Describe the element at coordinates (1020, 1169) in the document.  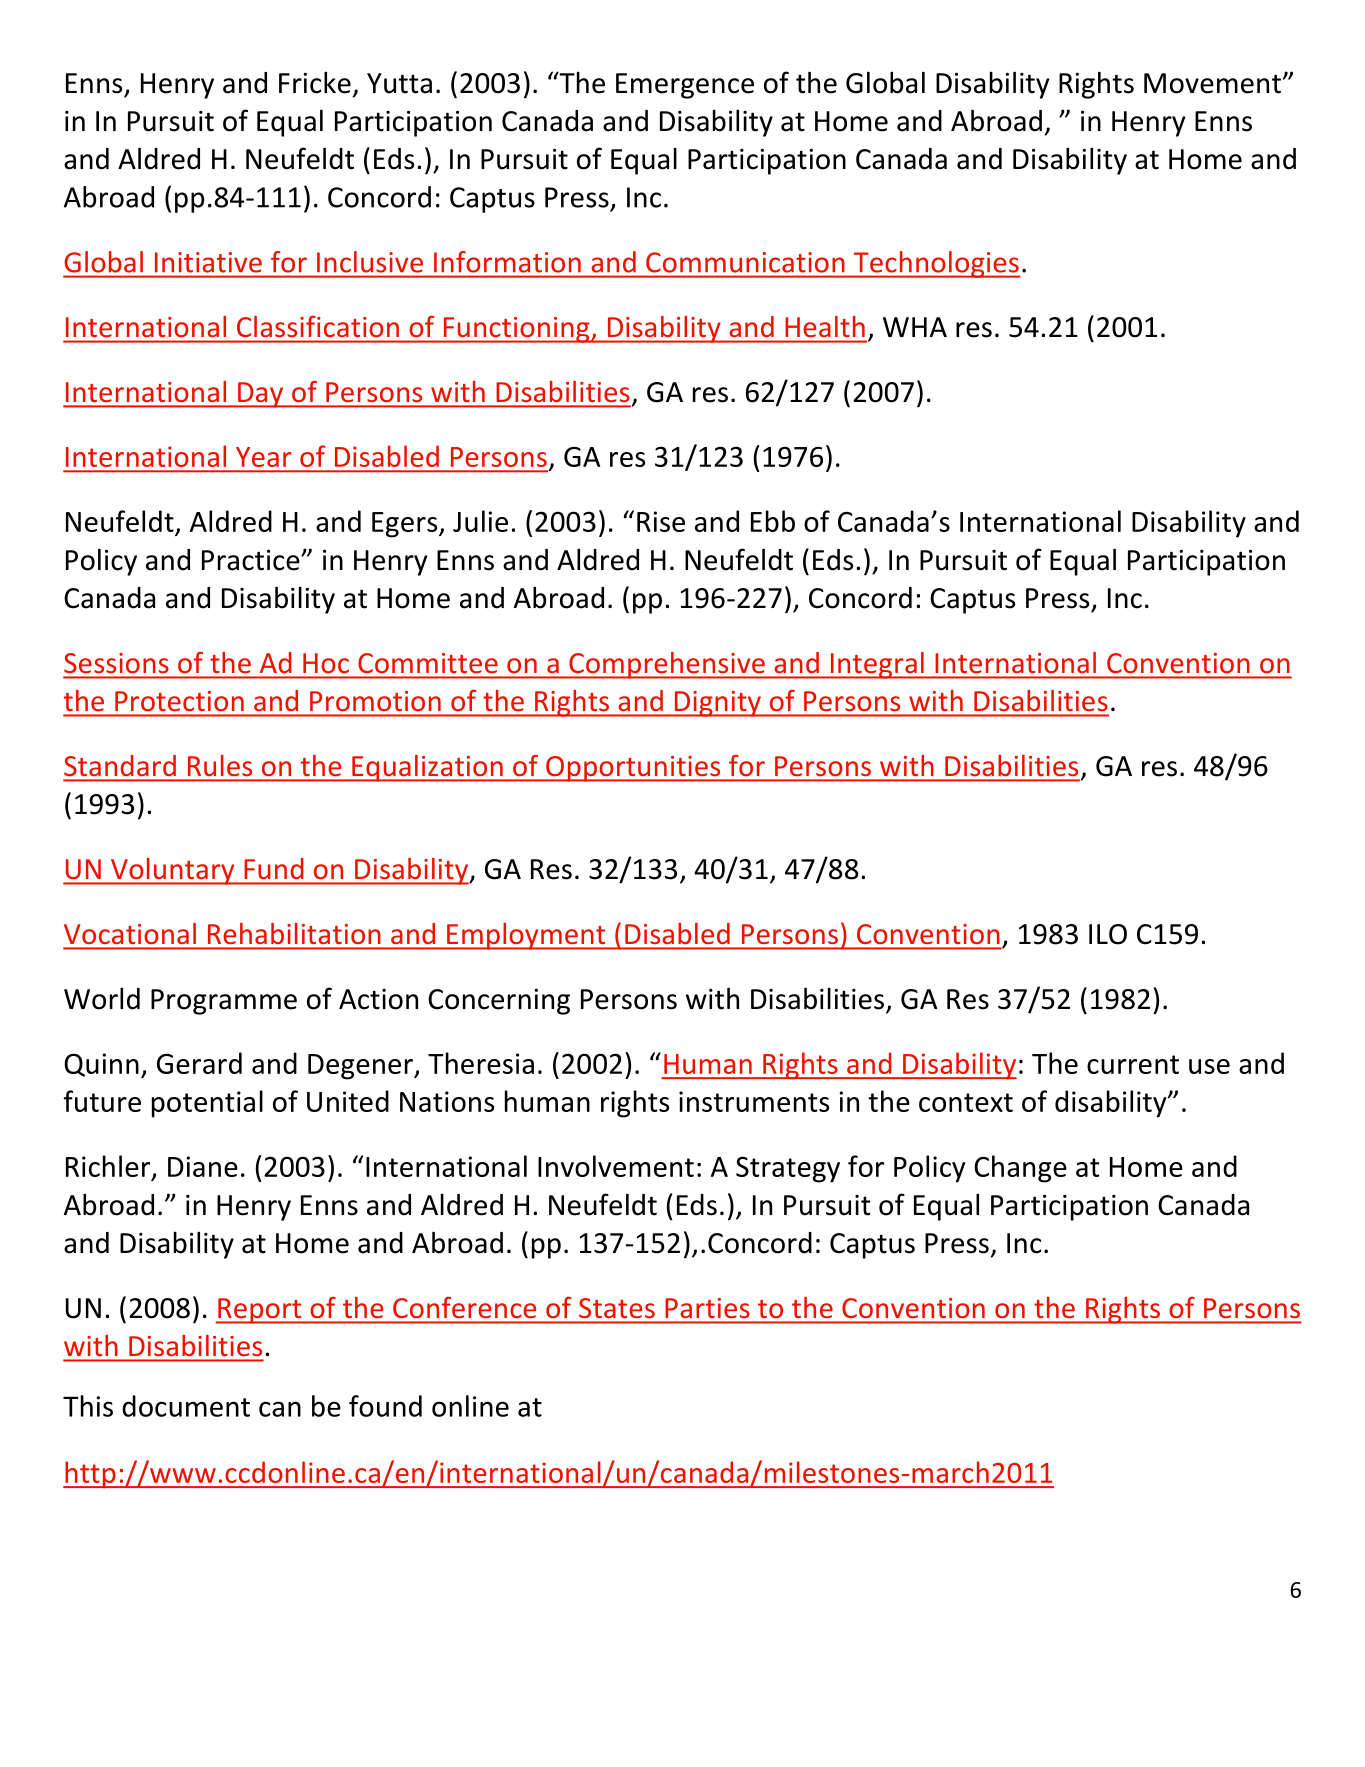
I see `Change` at that location.
